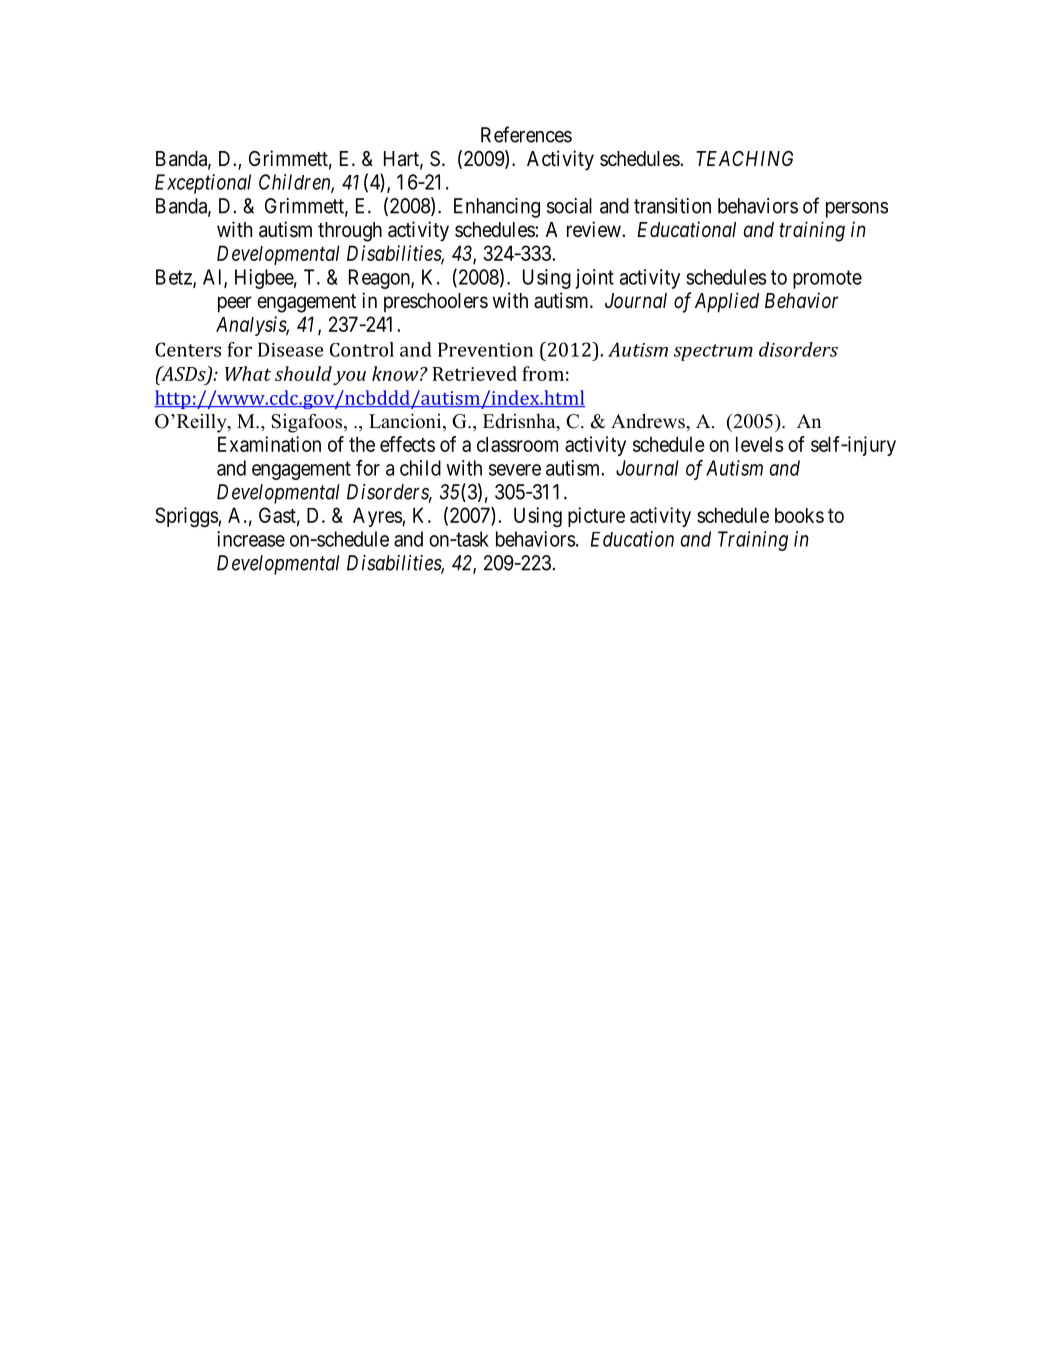 The image size is (1051, 1360). Describe the element at coordinates (251, 539) in the screenshot. I see `increase` at that location.
